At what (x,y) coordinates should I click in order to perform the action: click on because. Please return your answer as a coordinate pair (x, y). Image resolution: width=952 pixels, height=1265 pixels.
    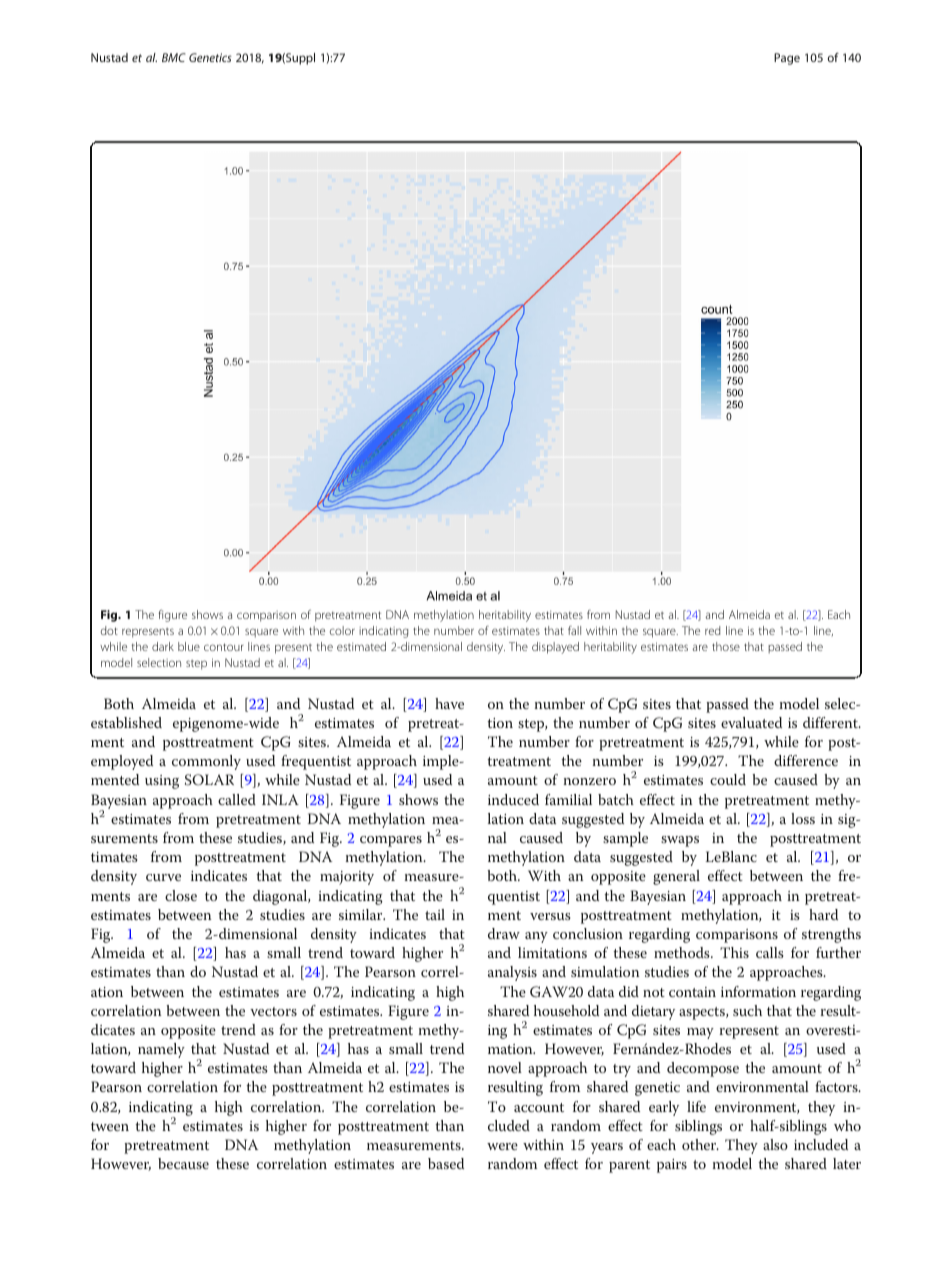
    Looking at the image, I should click on (183, 1163).
